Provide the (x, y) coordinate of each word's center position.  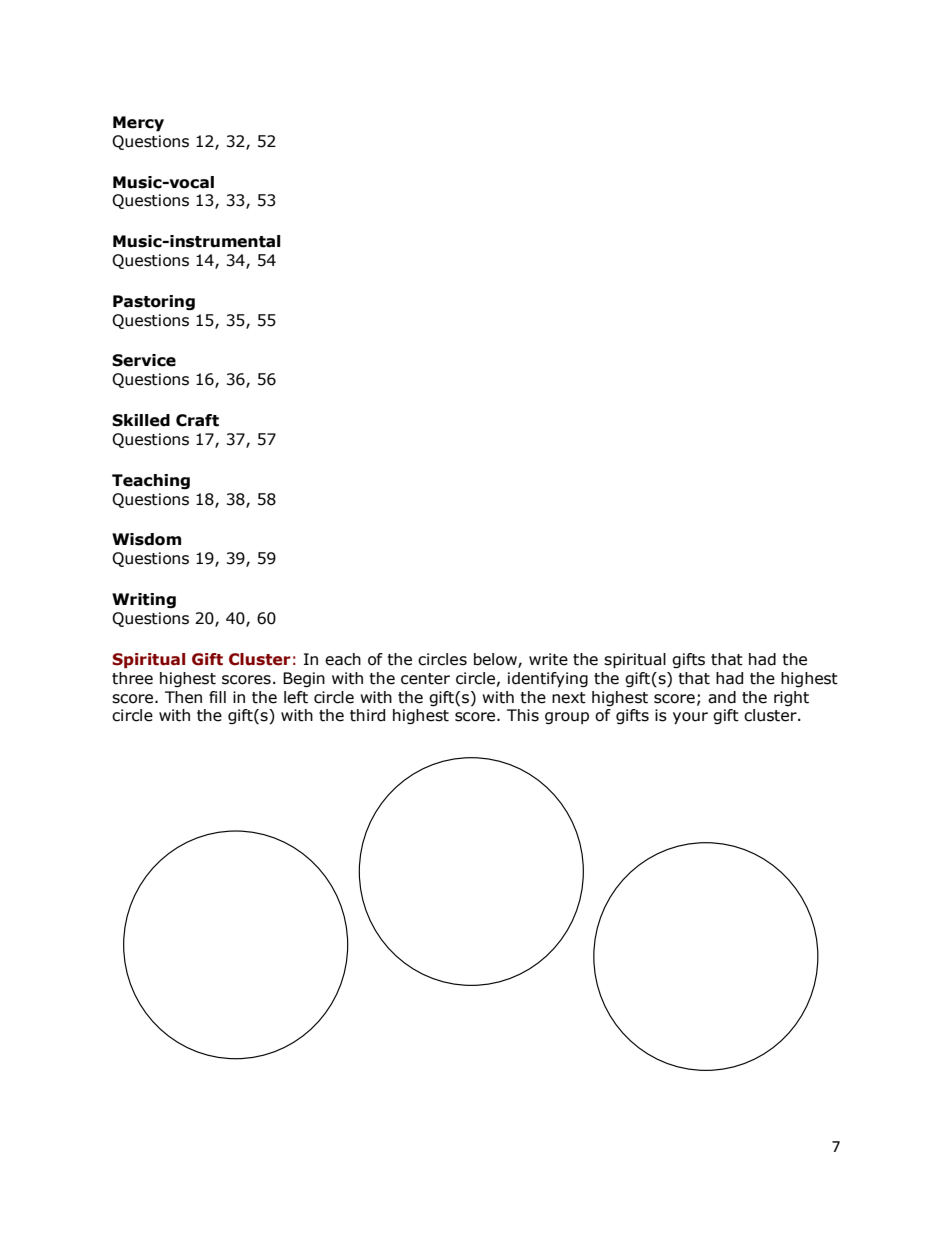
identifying (548, 679)
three (132, 678)
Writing (144, 600)
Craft (197, 420)
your (690, 718)
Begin (304, 679)
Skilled (141, 420)
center (425, 679)
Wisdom (146, 539)
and (722, 697)
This (523, 715)
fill (217, 697)
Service (144, 360)
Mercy (138, 124)
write (548, 659)
